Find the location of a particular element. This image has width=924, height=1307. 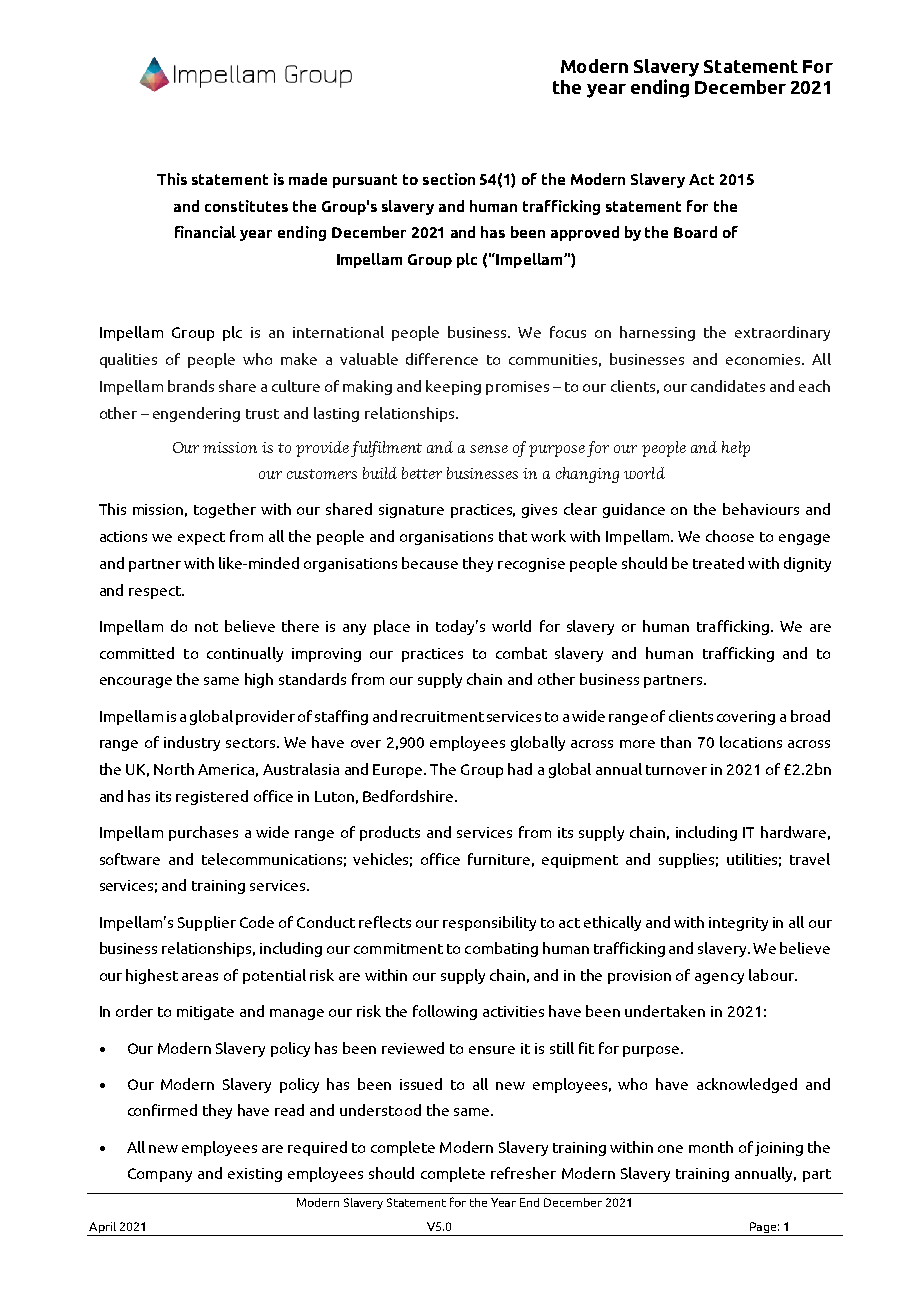

section is located at coordinates (449, 179).
